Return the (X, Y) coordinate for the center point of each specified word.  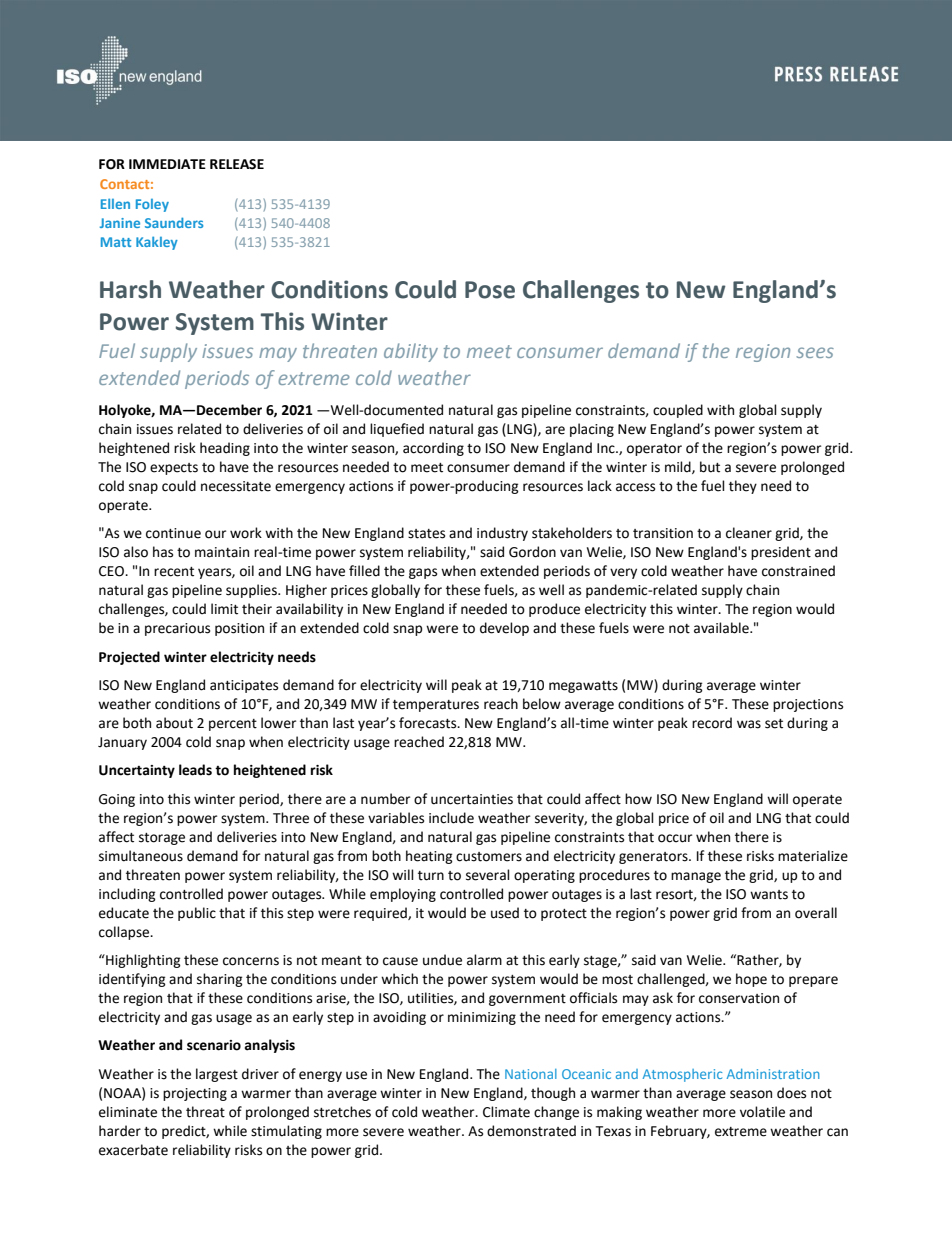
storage (162, 839)
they (743, 487)
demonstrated (531, 1131)
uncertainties (472, 799)
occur (675, 838)
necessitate (236, 486)
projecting (195, 1094)
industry (502, 534)
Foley (152, 205)
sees (815, 352)
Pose (490, 290)
